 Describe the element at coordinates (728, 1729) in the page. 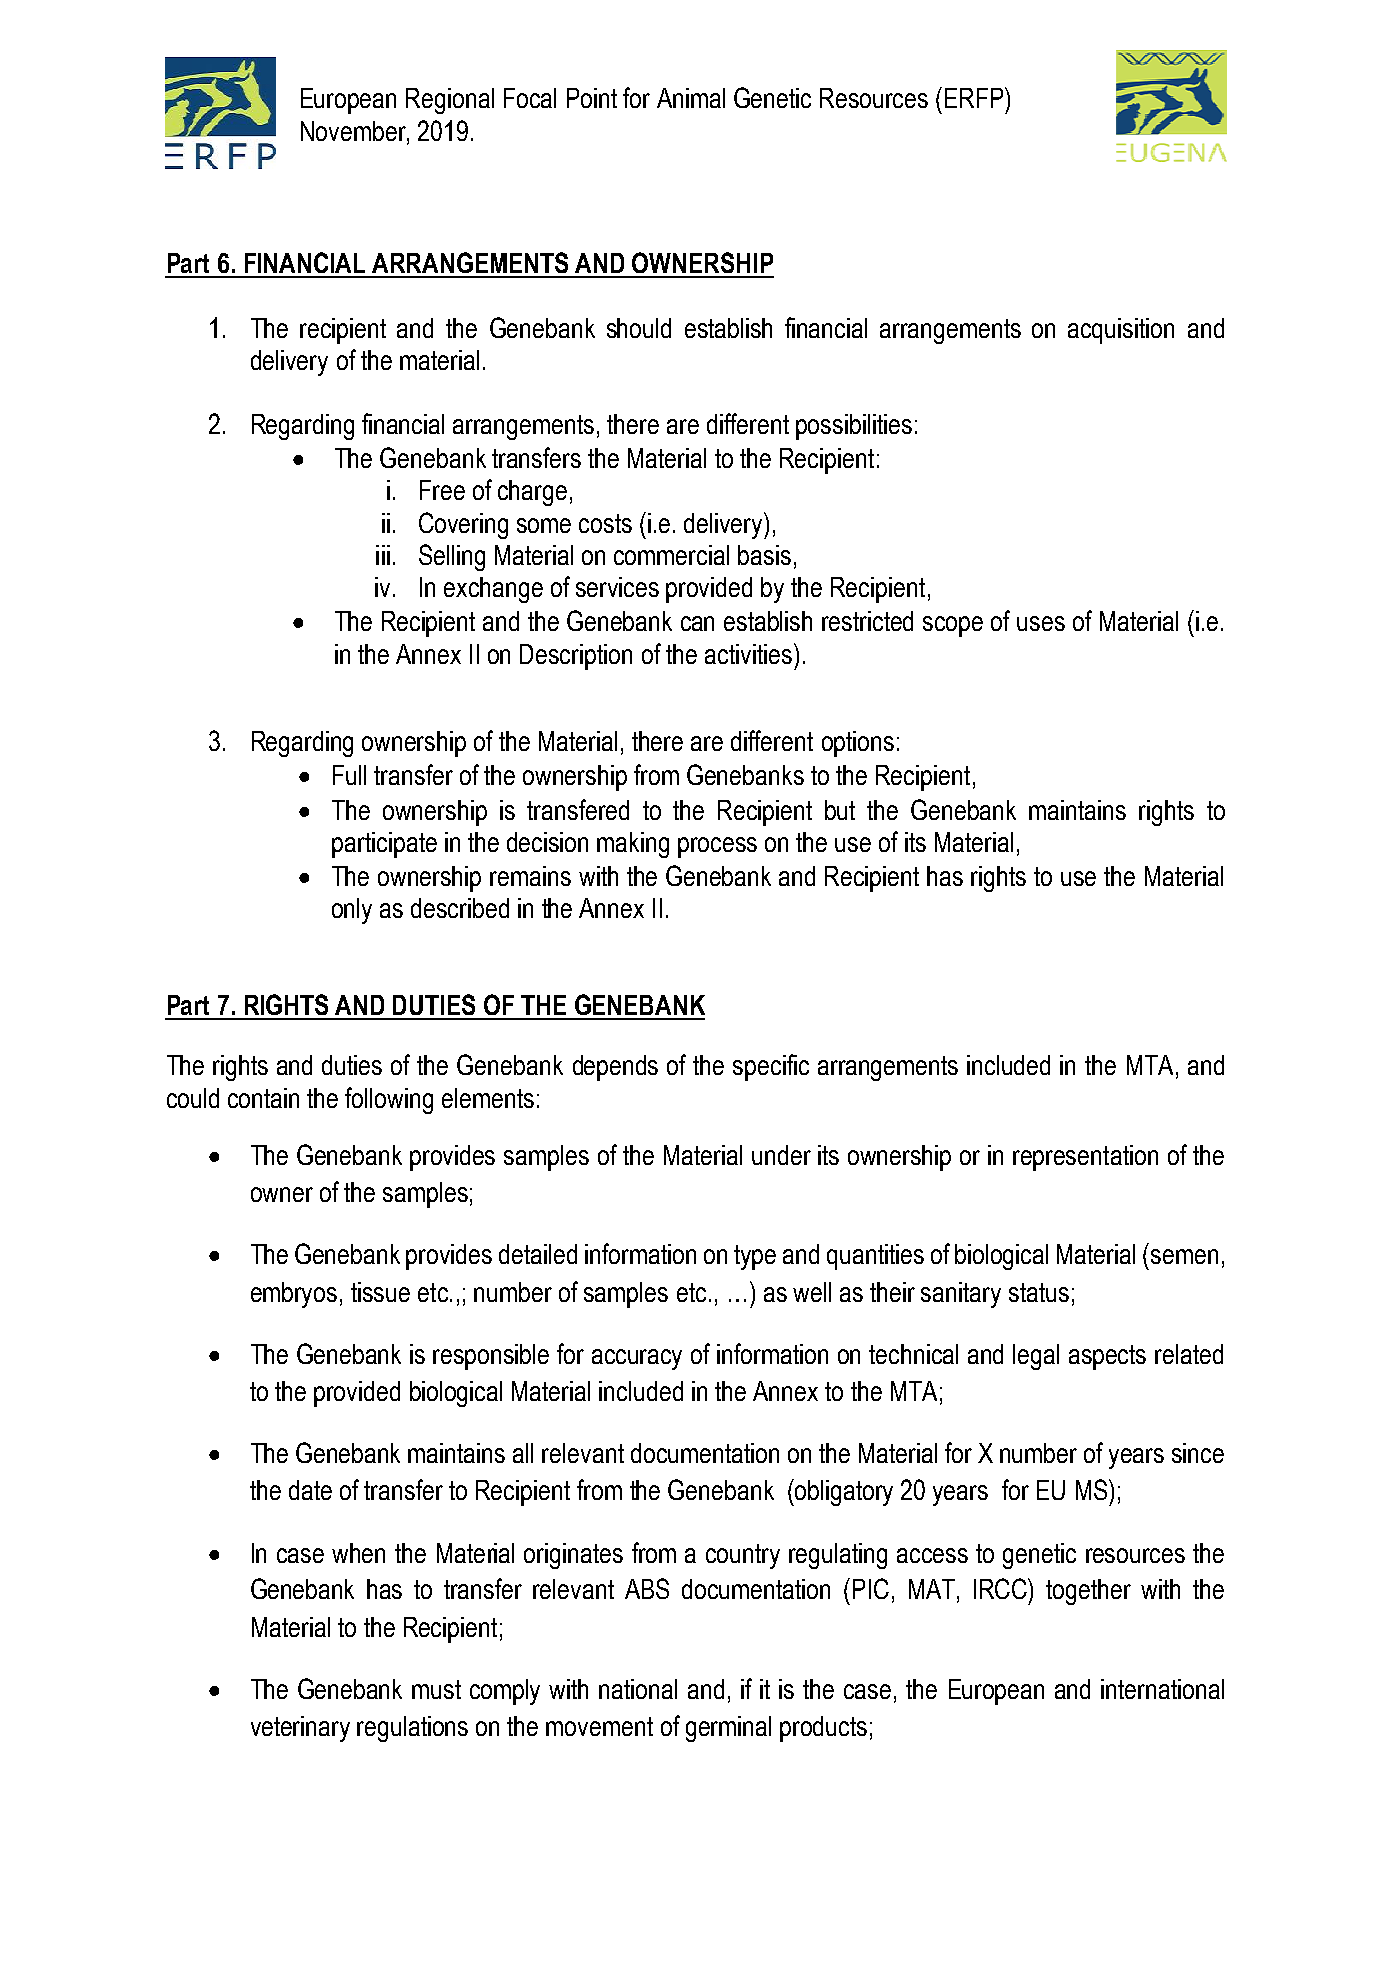

I see `germinal` at that location.
